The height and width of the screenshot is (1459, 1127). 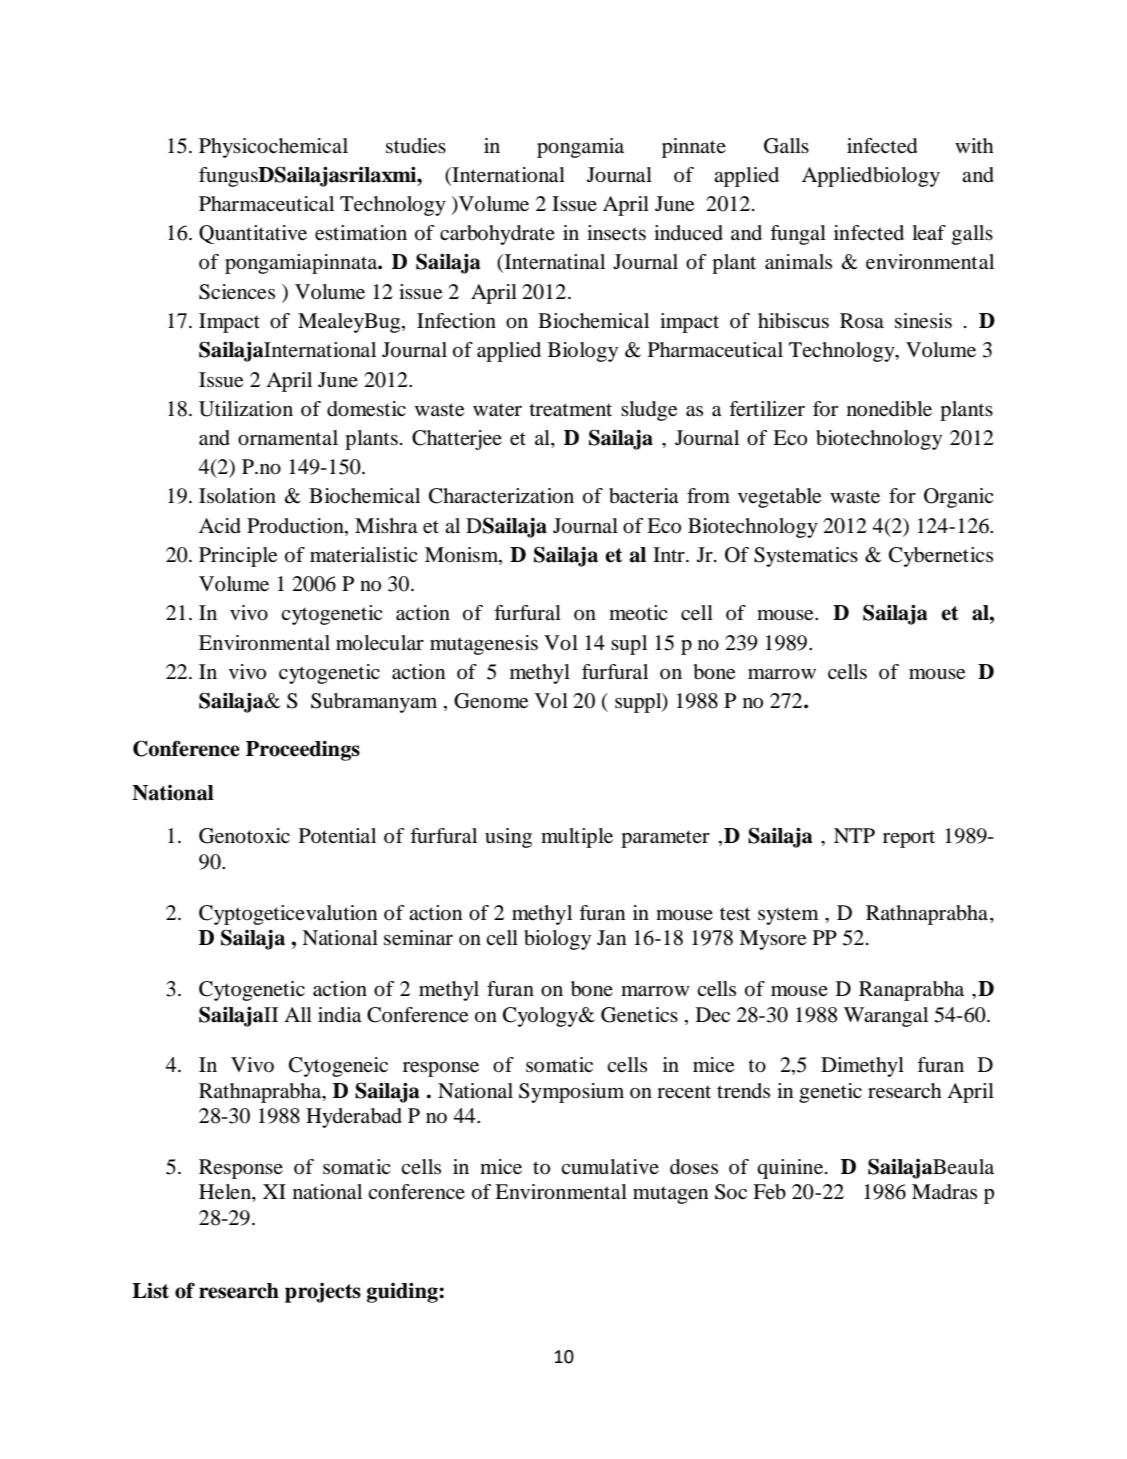 I want to click on projects, so click(x=323, y=1293).
